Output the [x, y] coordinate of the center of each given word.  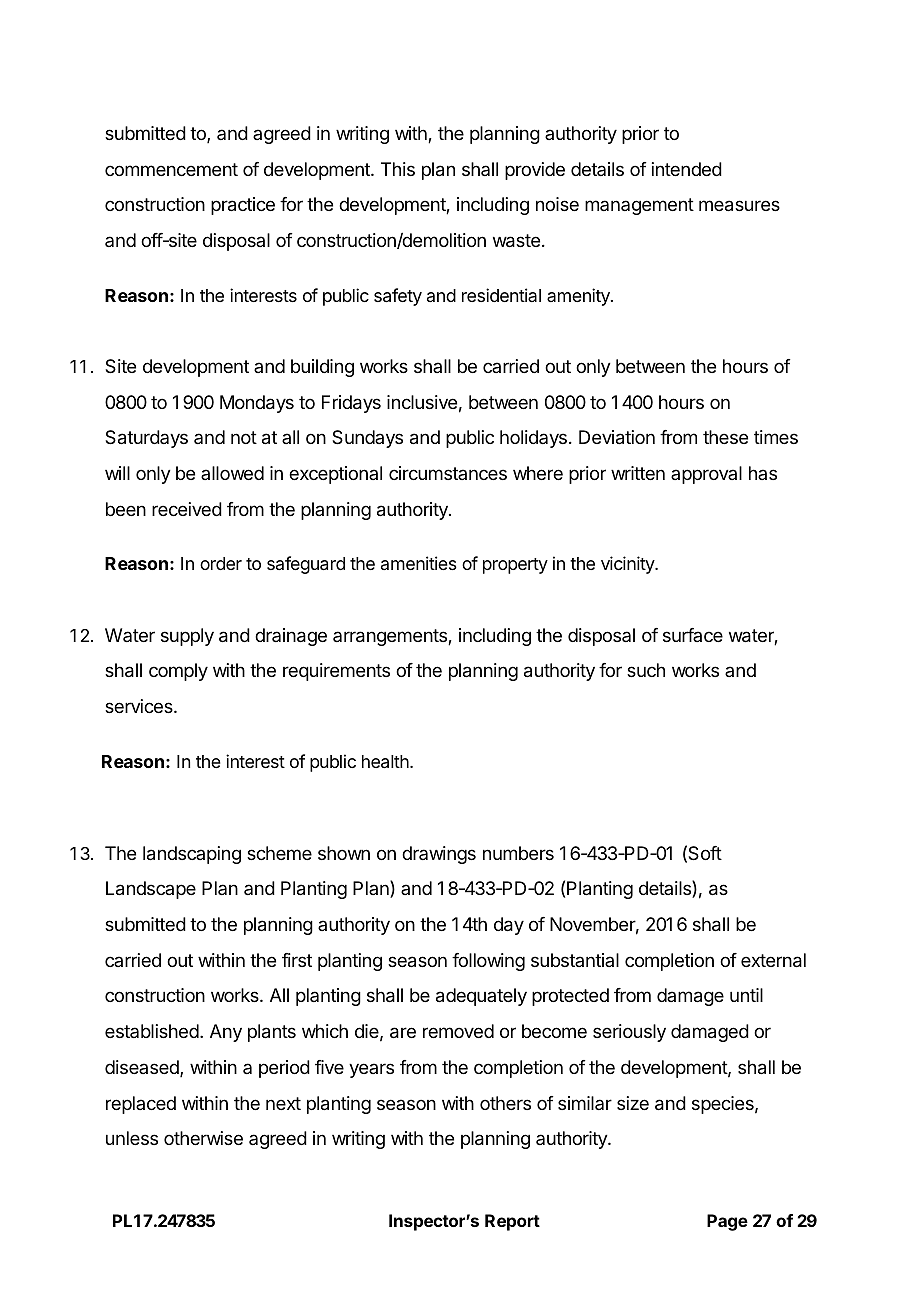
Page [727, 1222]
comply [178, 672]
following [488, 962]
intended [687, 169]
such [646, 670]
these [725, 437]
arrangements [391, 637]
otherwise [203, 1138]
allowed [232, 473]
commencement [171, 169]
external [773, 960]
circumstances [448, 473]
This [398, 169]
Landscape [151, 890]
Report [512, 1222]
